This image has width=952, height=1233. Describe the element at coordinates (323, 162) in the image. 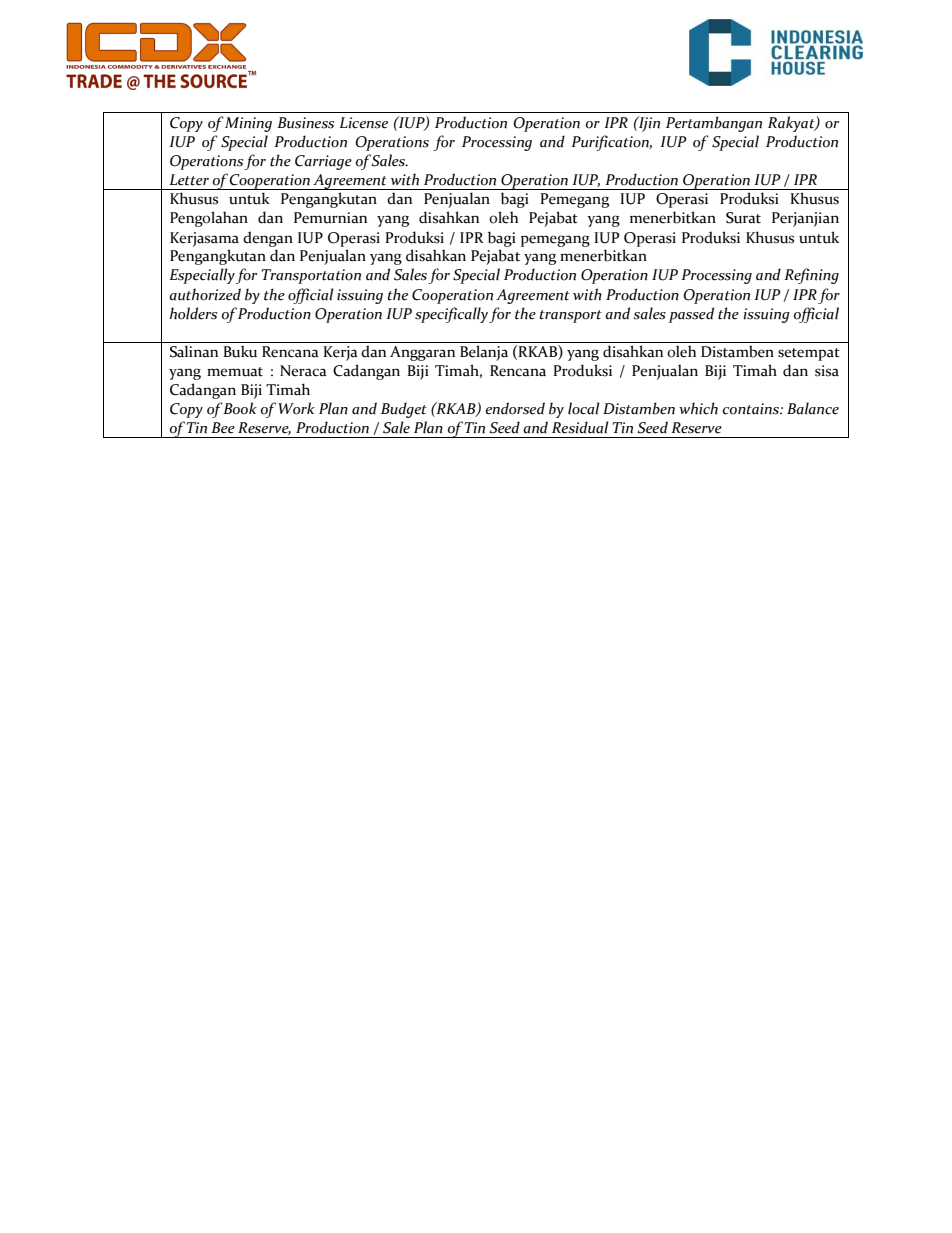

I see `Carriage` at that location.
